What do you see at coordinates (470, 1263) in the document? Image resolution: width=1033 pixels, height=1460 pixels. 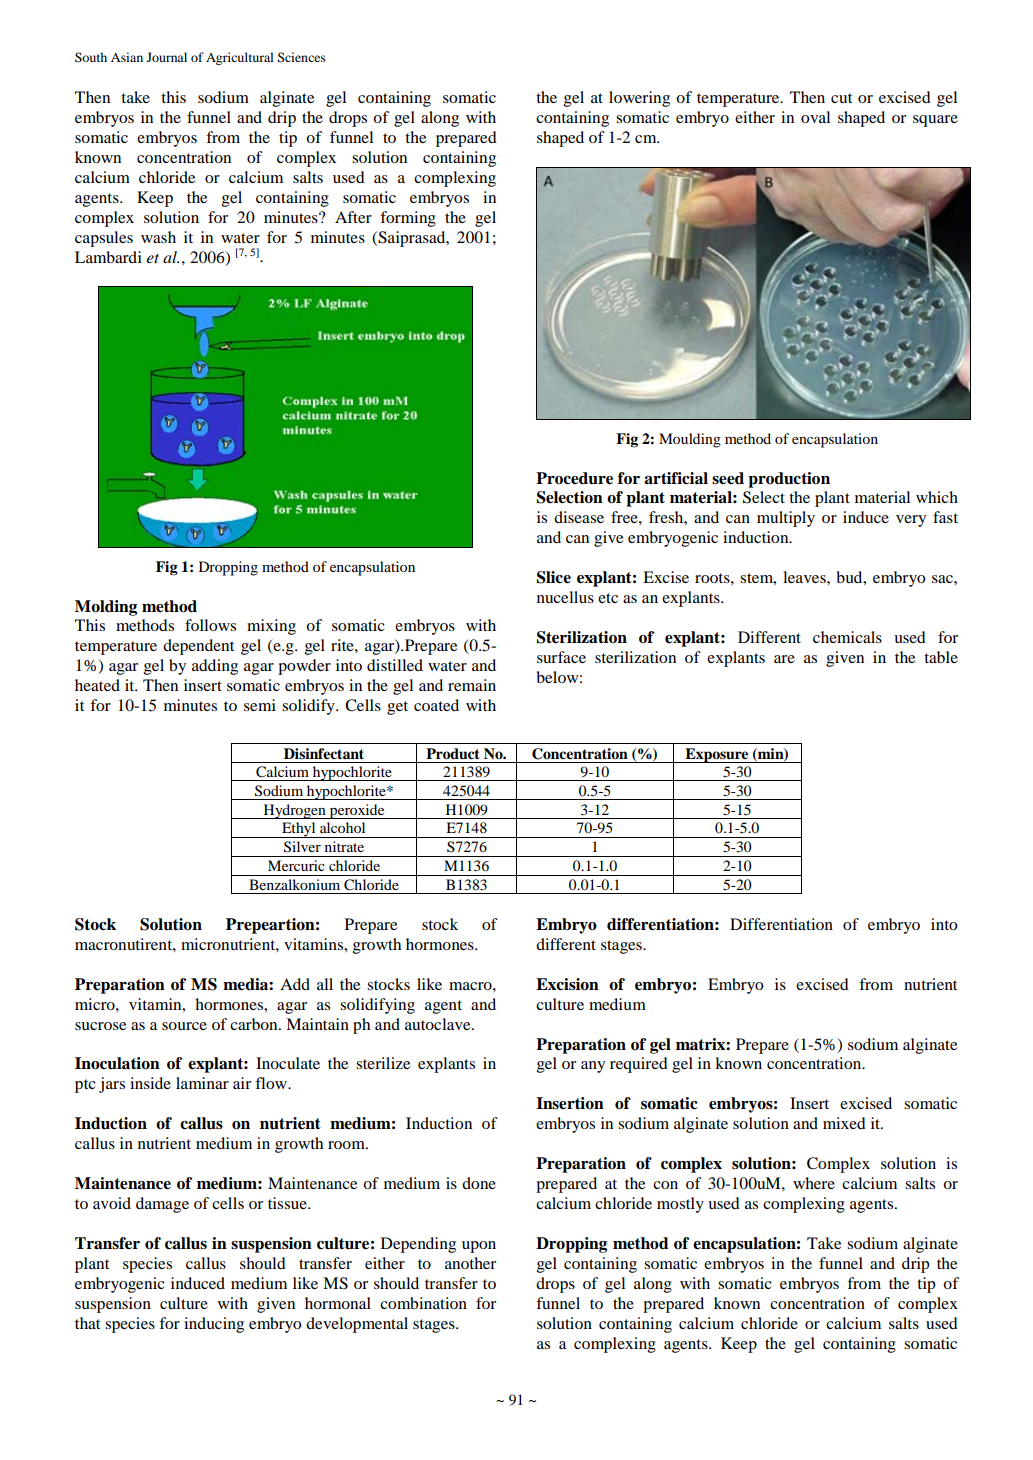 I see `another` at bounding box center [470, 1263].
